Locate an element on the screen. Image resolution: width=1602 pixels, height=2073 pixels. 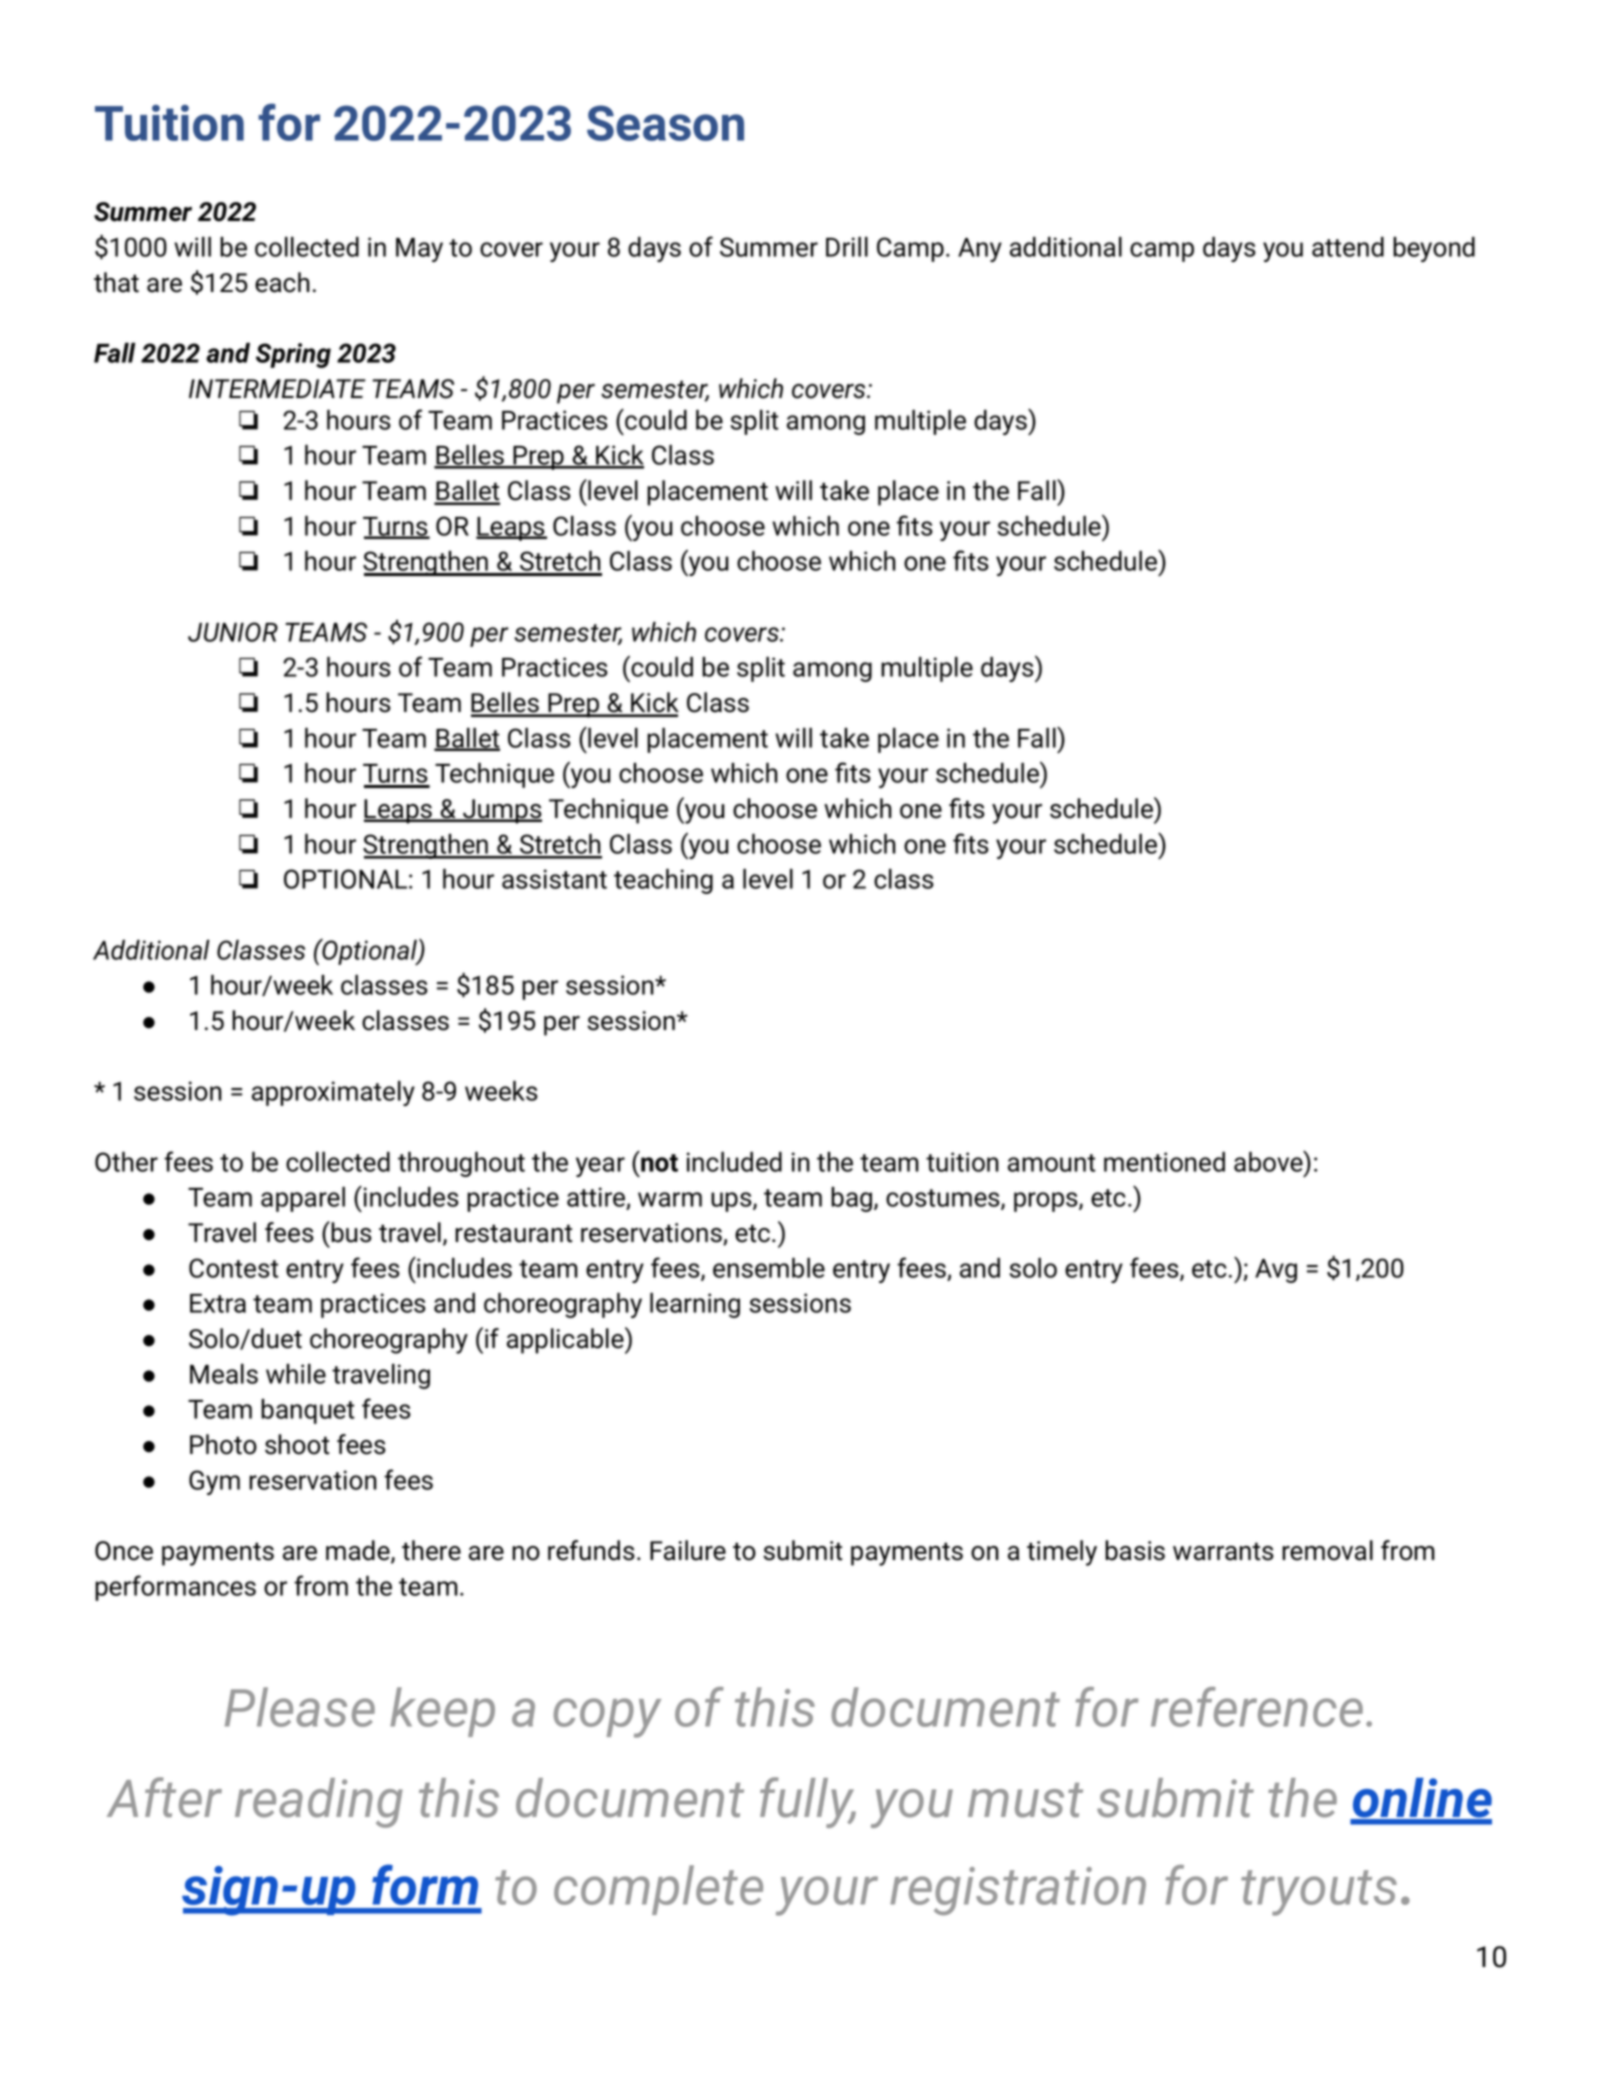
Drill is located at coordinates (847, 247).
